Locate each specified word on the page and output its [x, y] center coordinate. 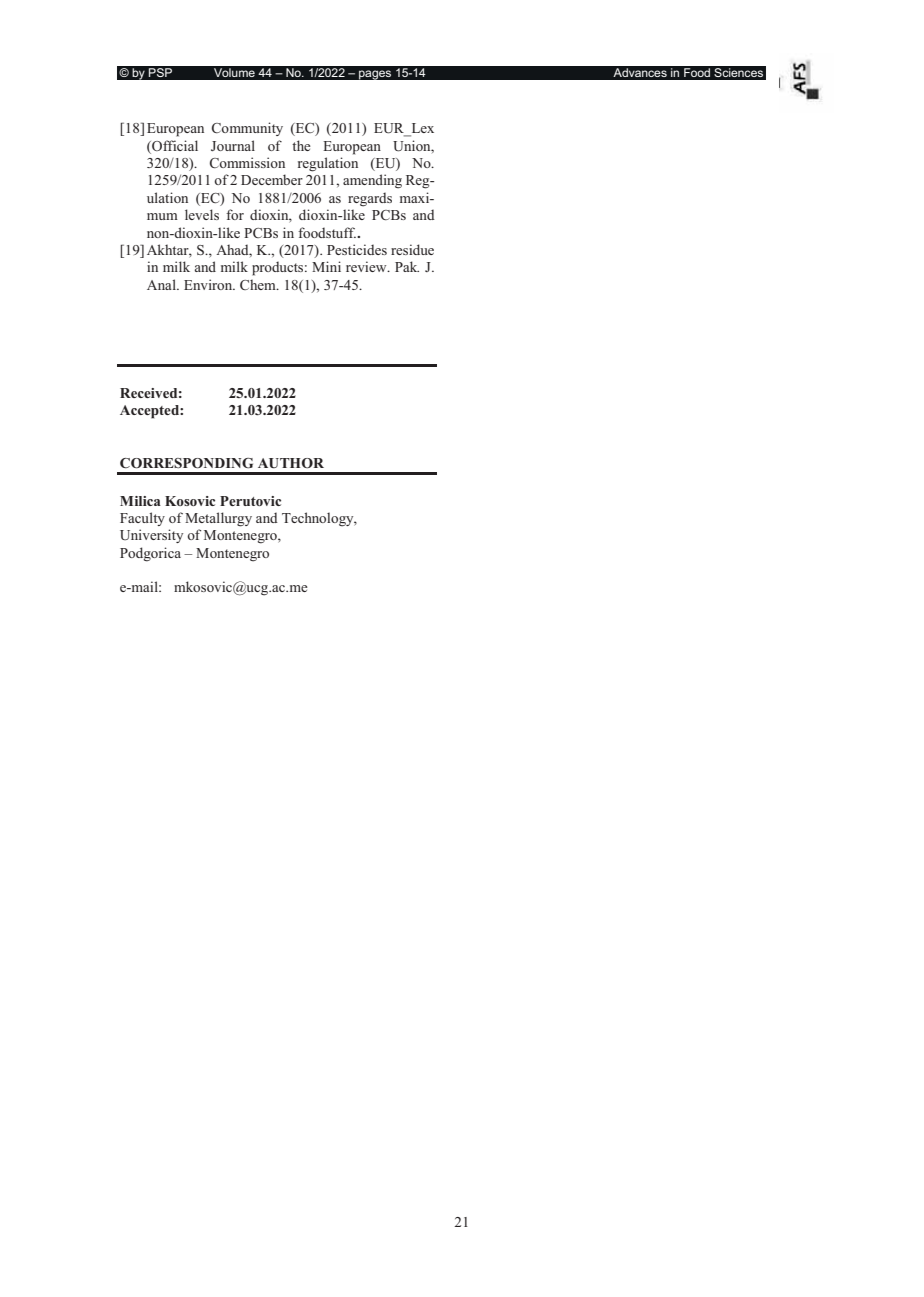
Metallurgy [218, 519]
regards [370, 199]
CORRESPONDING [186, 463]
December [272, 179]
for [235, 214]
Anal [162, 284]
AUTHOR [291, 463]
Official [174, 145]
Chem [259, 284]
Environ [209, 284]
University [151, 536]
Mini [326, 266]
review [367, 266]
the [301, 145]
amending [372, 181]
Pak [407, 266]
